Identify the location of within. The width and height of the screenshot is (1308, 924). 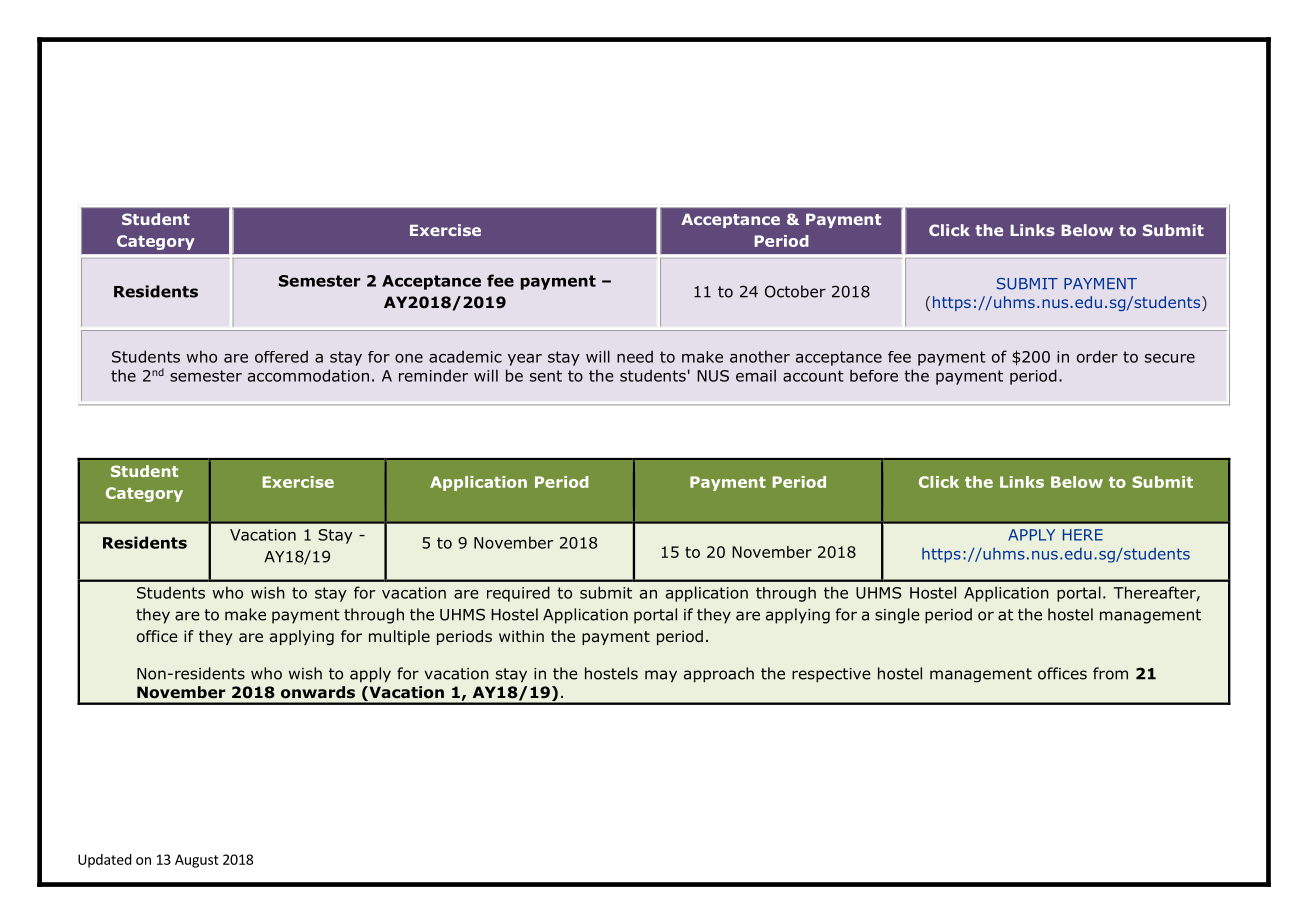
(521, 636).
